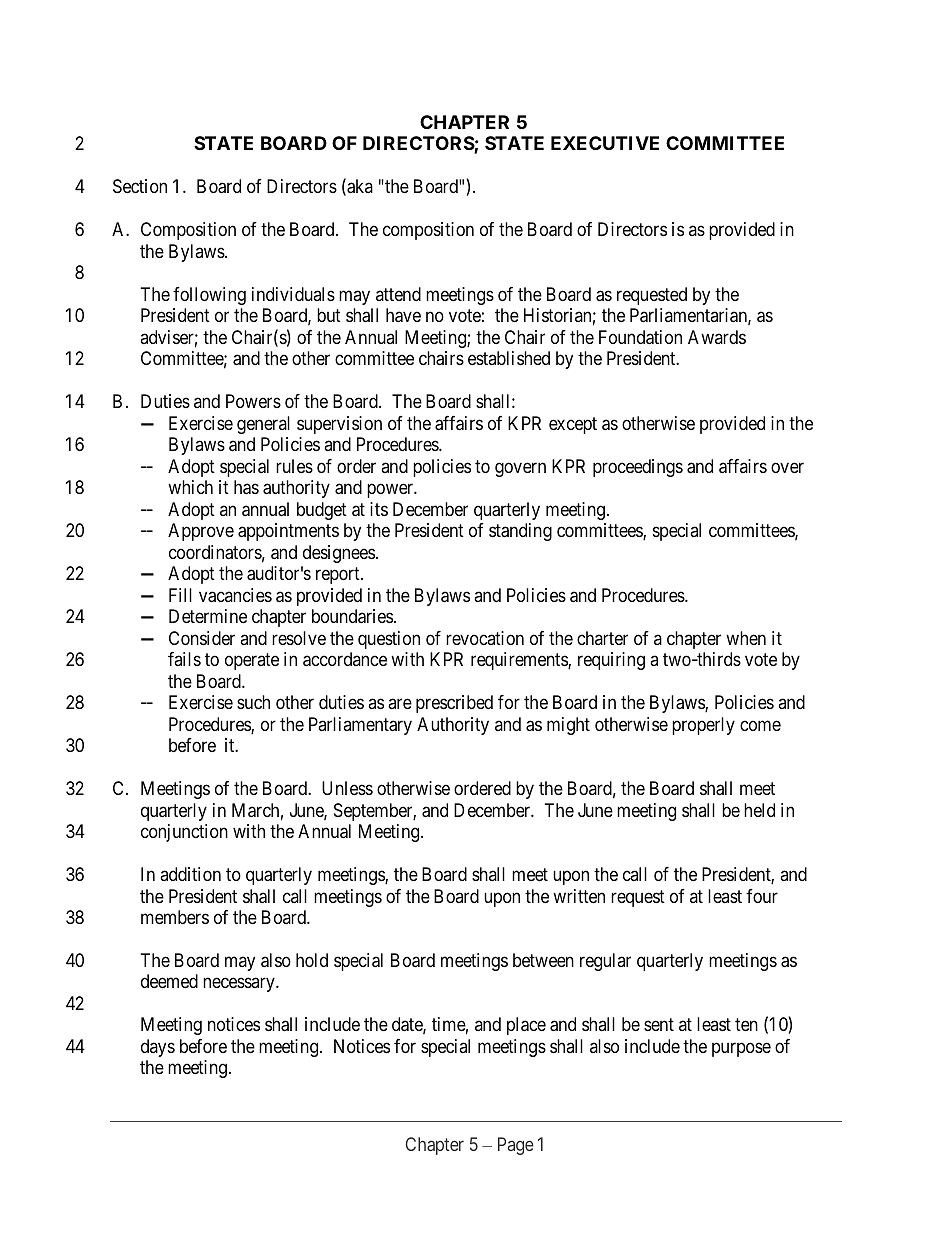  I want to click on Consider, so click(202, 638).
